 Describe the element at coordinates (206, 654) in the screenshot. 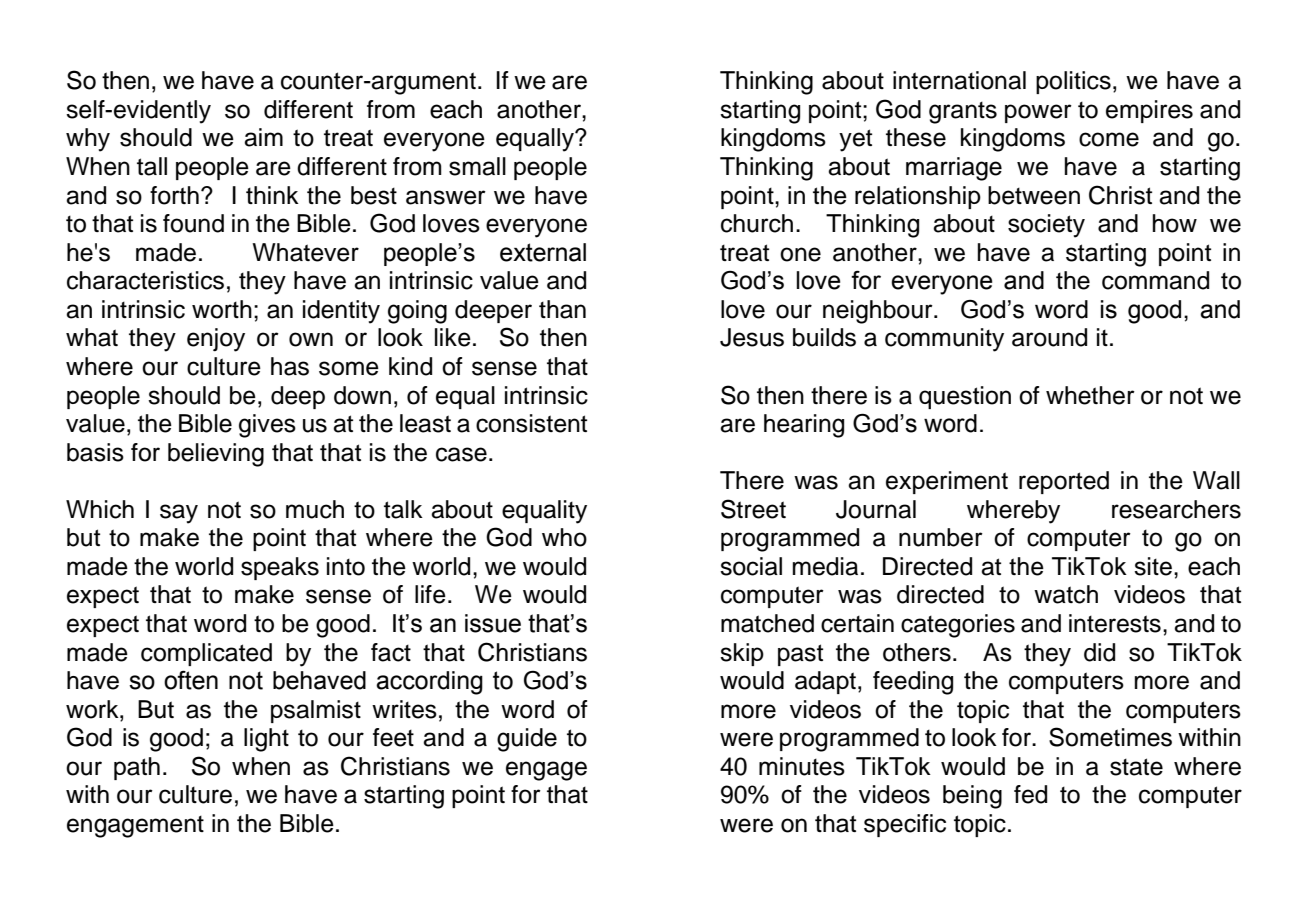

I see `complicated` at that location.
